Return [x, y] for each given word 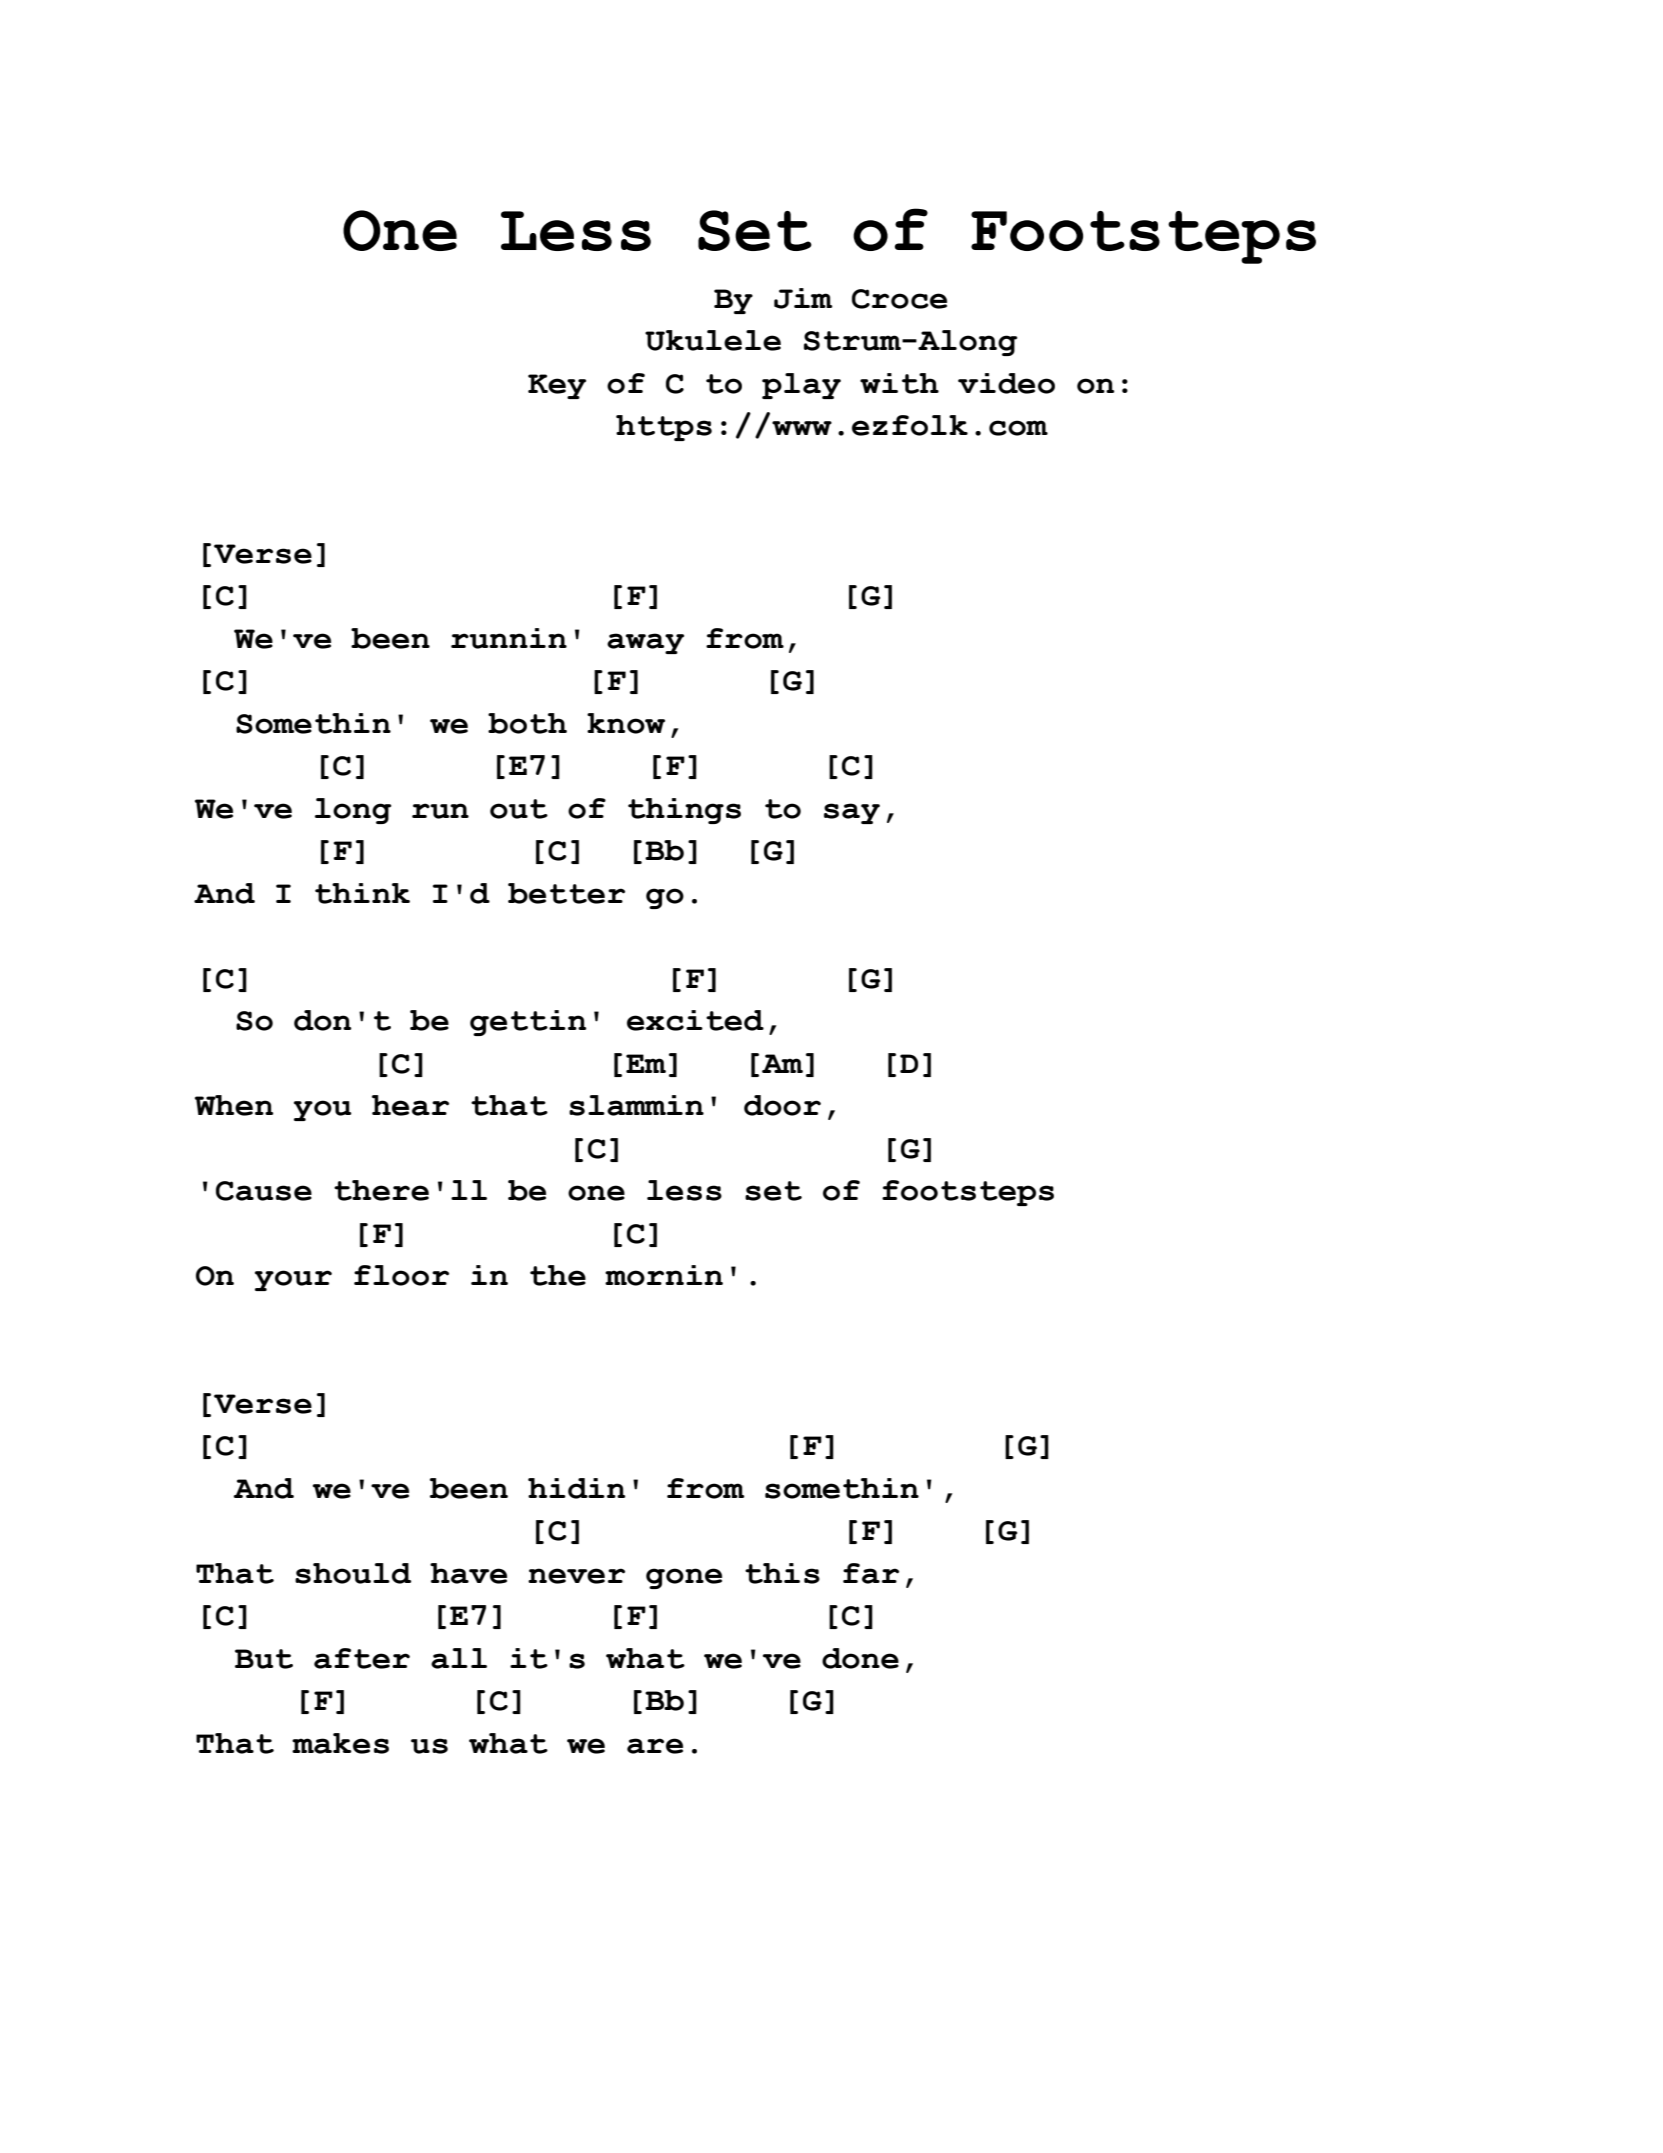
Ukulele [713, 340]
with [899, 383]
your [293, 1280]
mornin [664, 1275]
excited [695, 1020]
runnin [509, 638]
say [852, 813]
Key [557, 386]
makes [340, 1743]
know [626, 723]
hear [410, 1105]
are [655, 1746]
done [860, 1658]
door [782, 1105]
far [871, 1573]
